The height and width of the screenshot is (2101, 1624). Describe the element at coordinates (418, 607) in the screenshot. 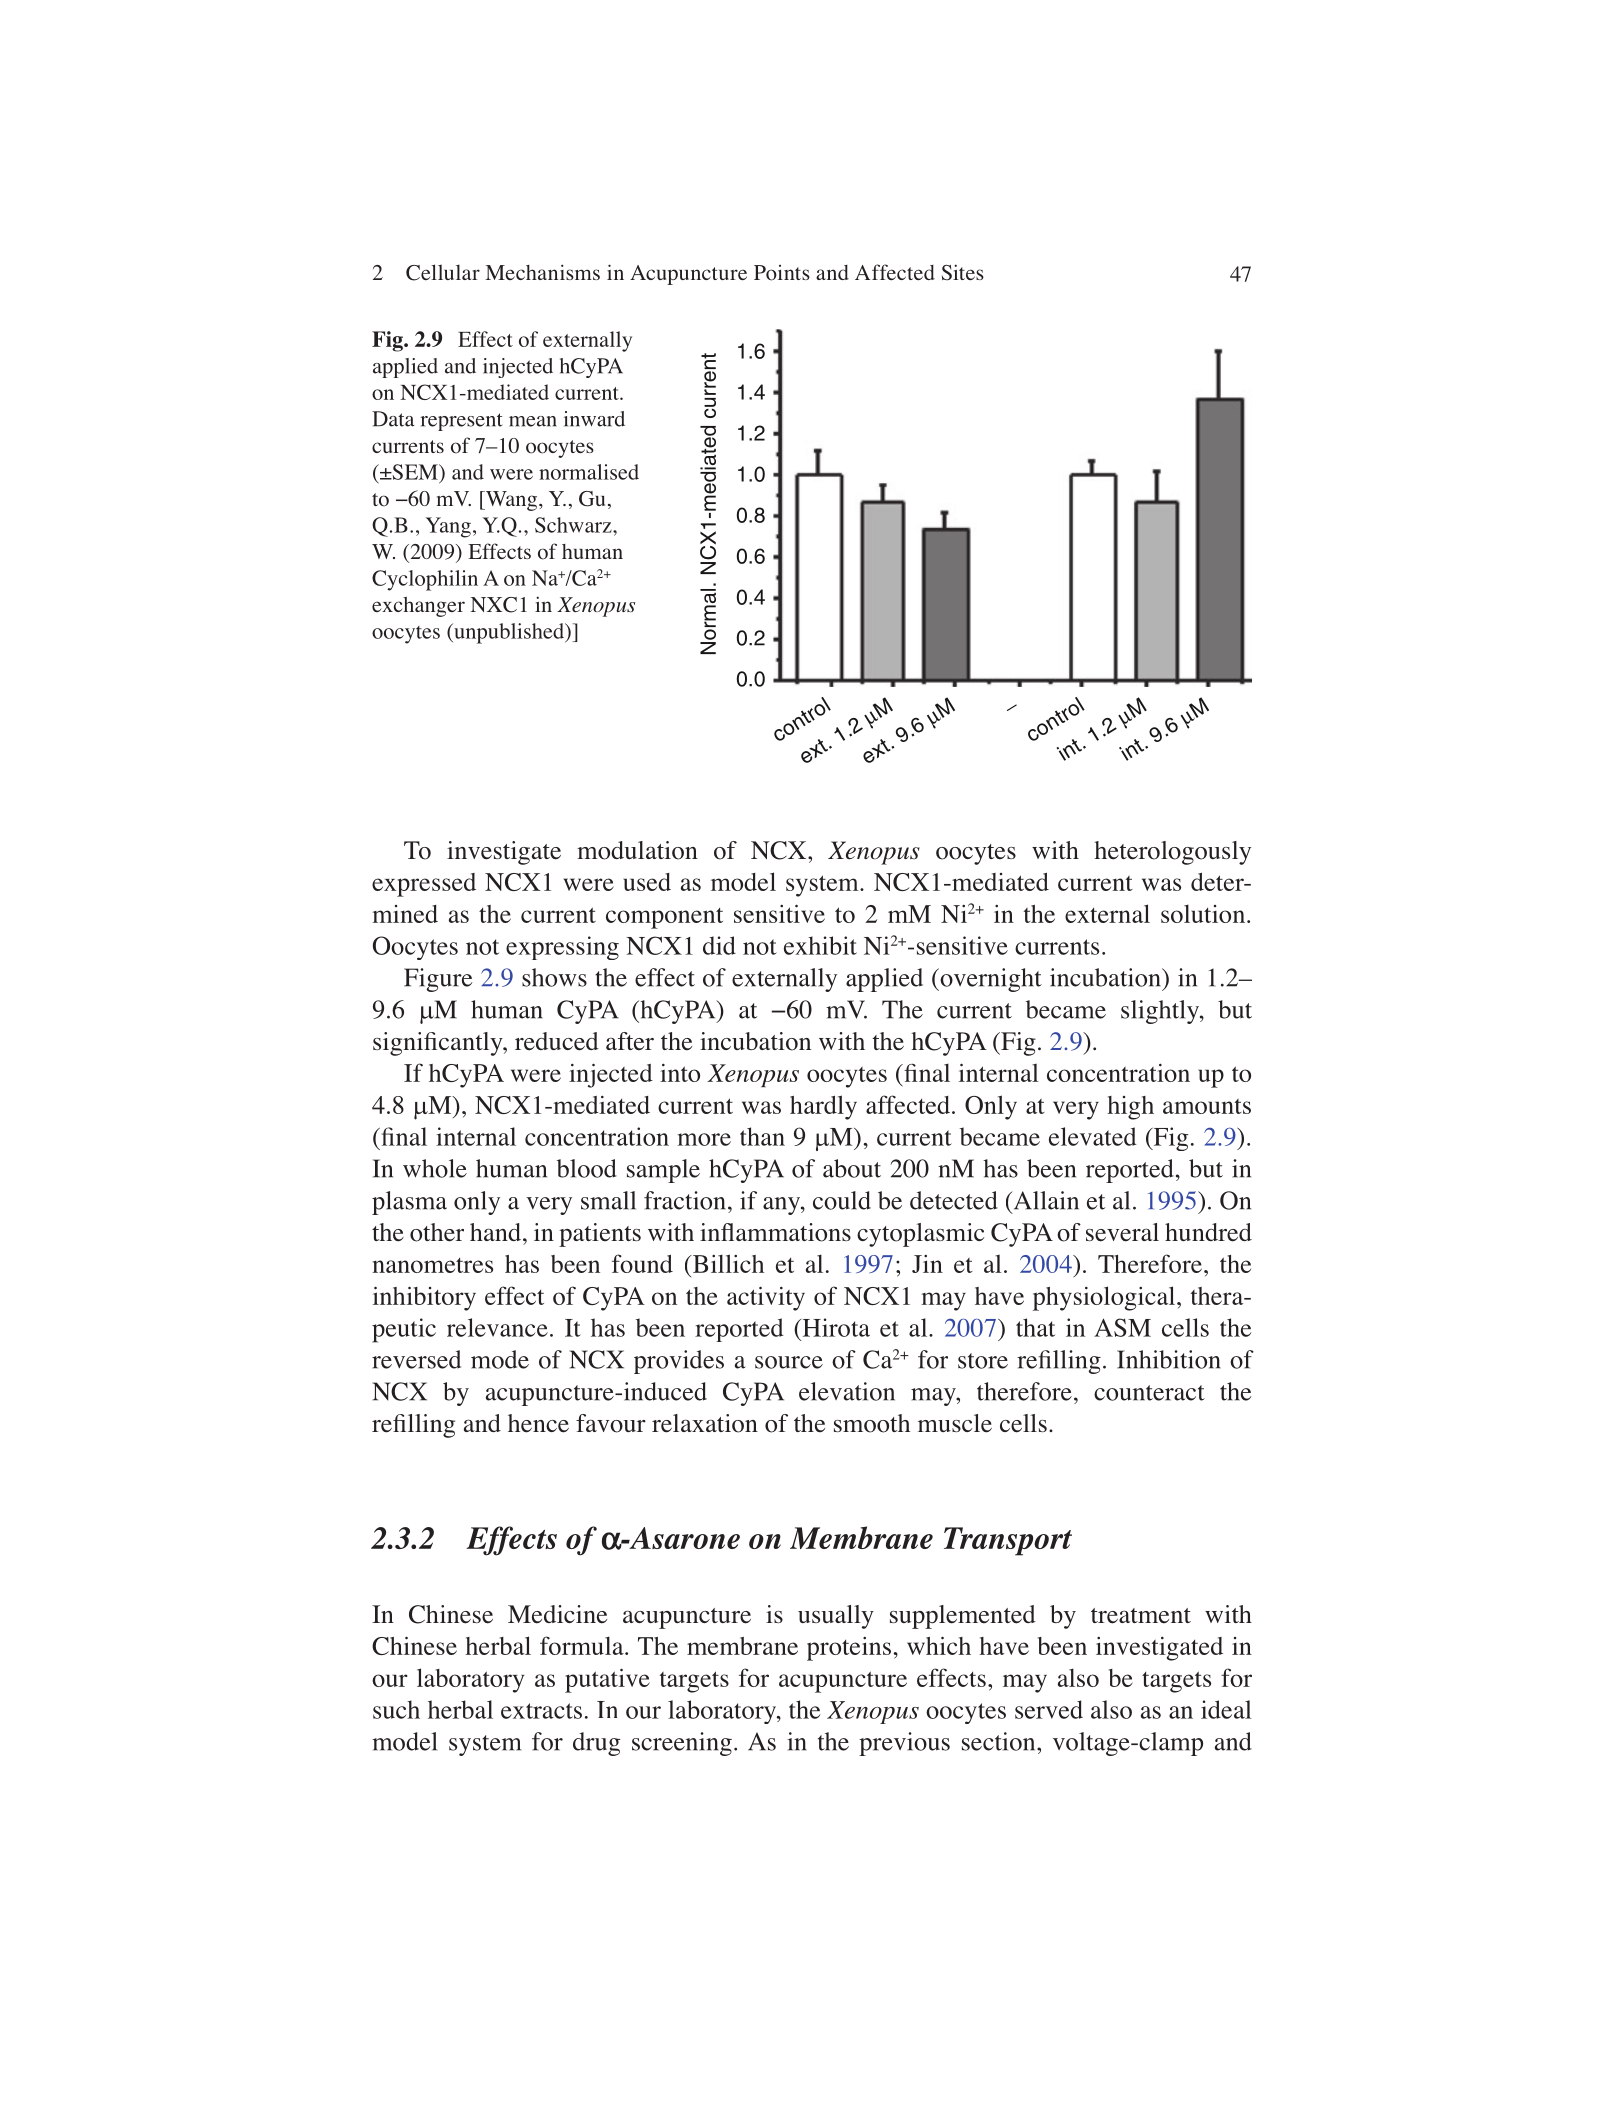

I see `exchanger` at that location.
